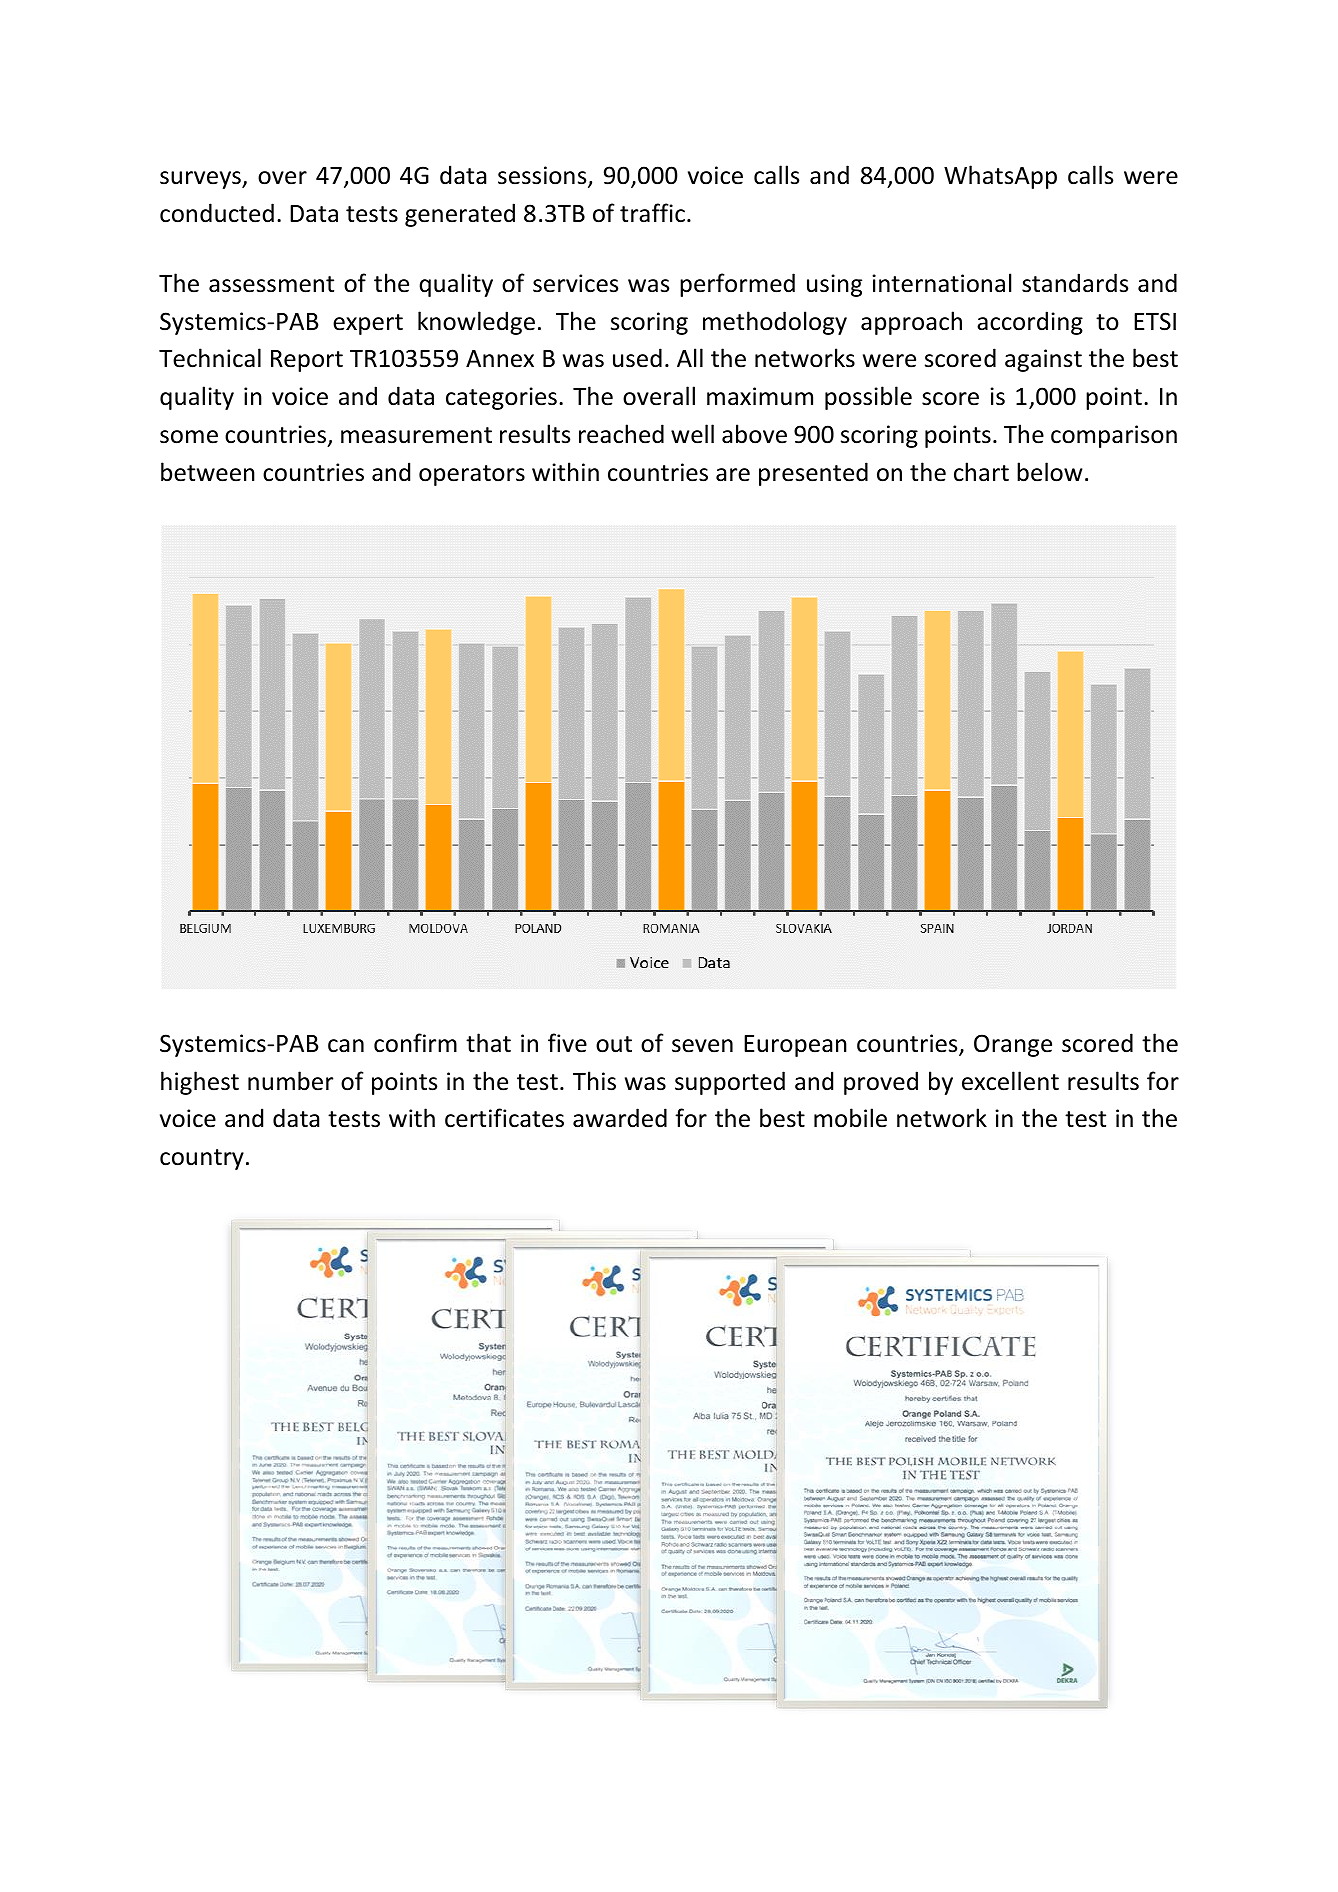 This document has width=1338, height=1892. Describe the element at coordinates (290, 1081) in the document. I see `number` at that location.
